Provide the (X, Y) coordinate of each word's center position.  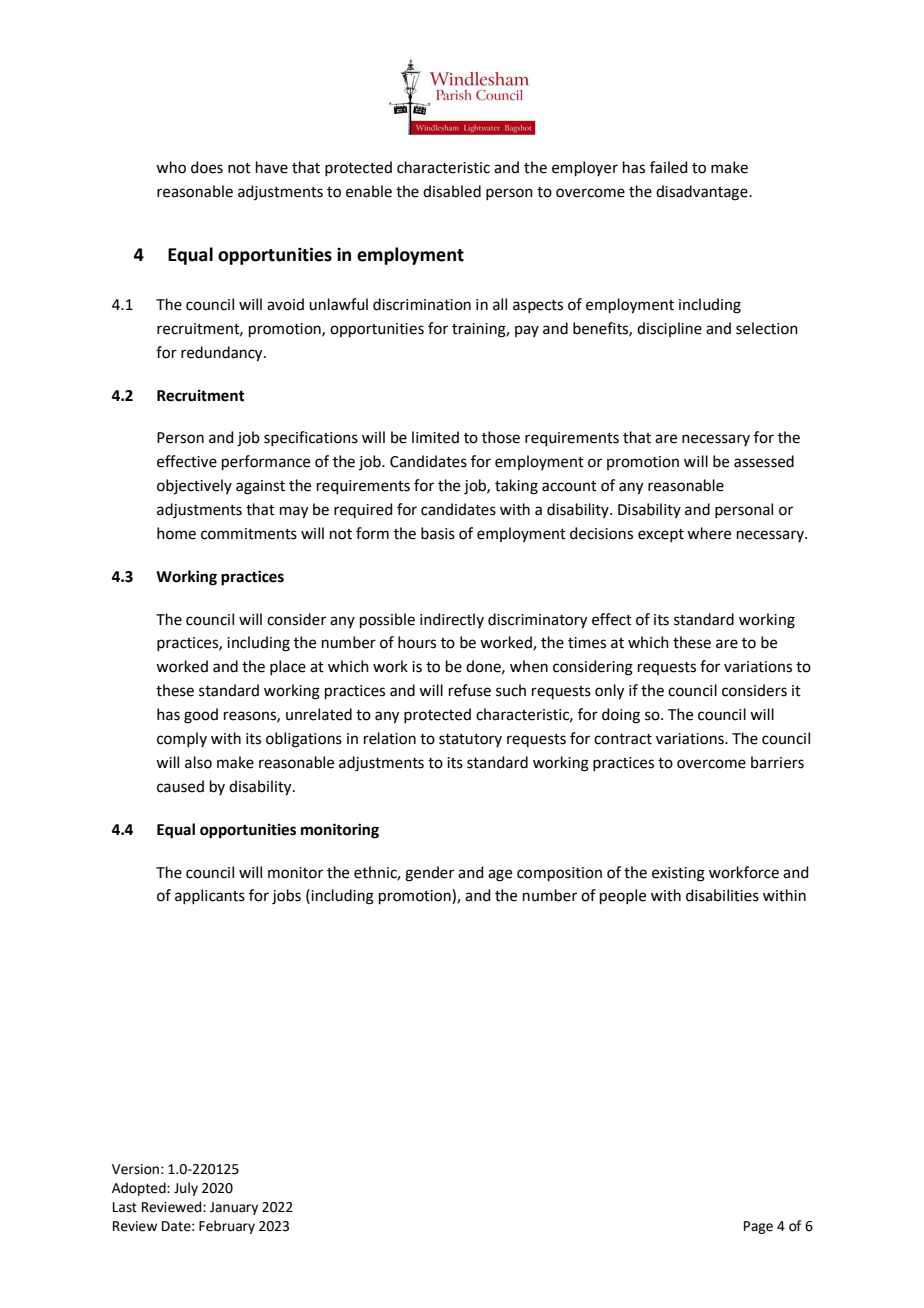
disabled (452, 191)
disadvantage (703, 193)
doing (621, 716)
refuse (470, 690)
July (186, 1189)
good (201, 716)
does (207, 167)
